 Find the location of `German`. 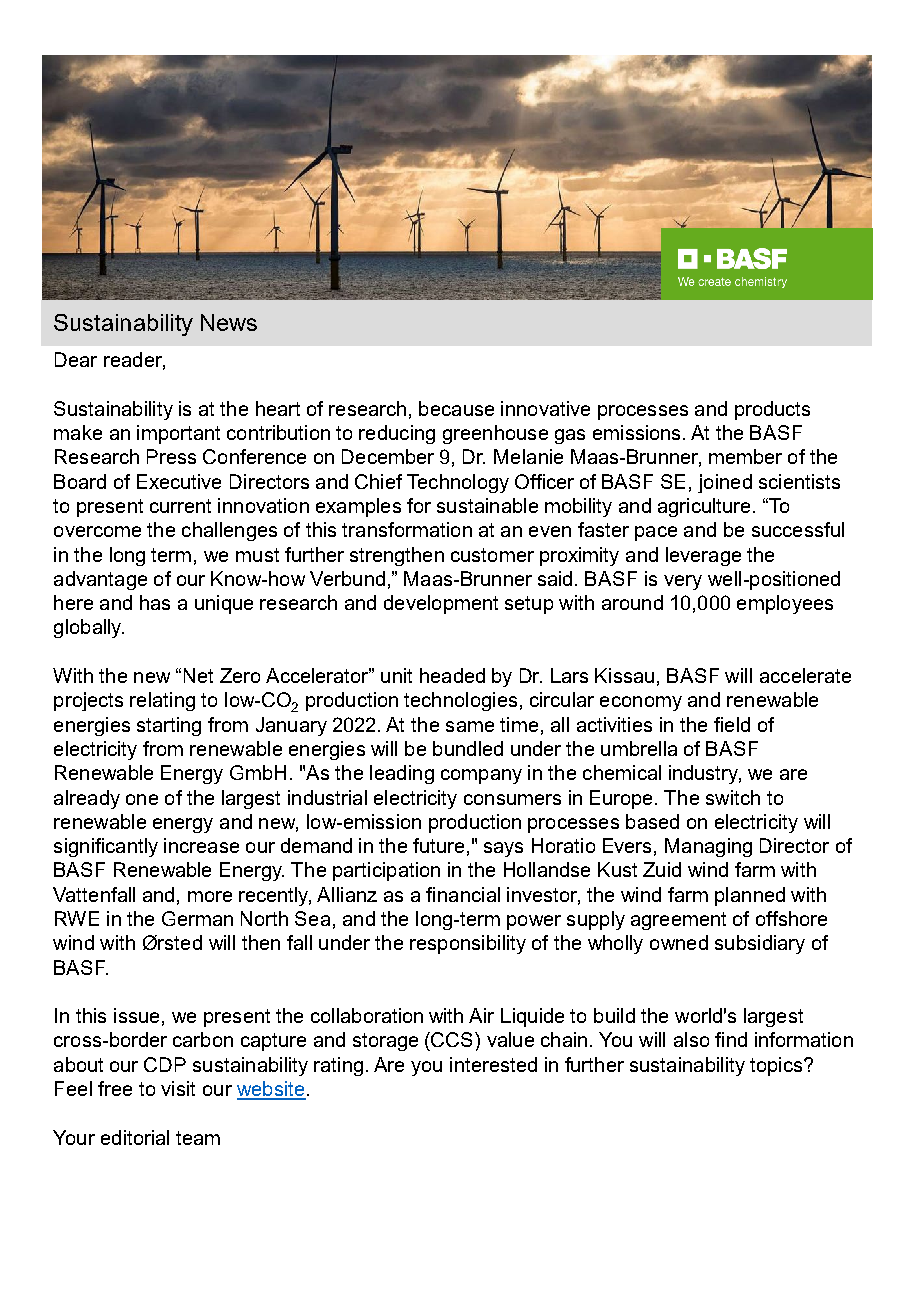

German is located at coordinates (197, 918).
